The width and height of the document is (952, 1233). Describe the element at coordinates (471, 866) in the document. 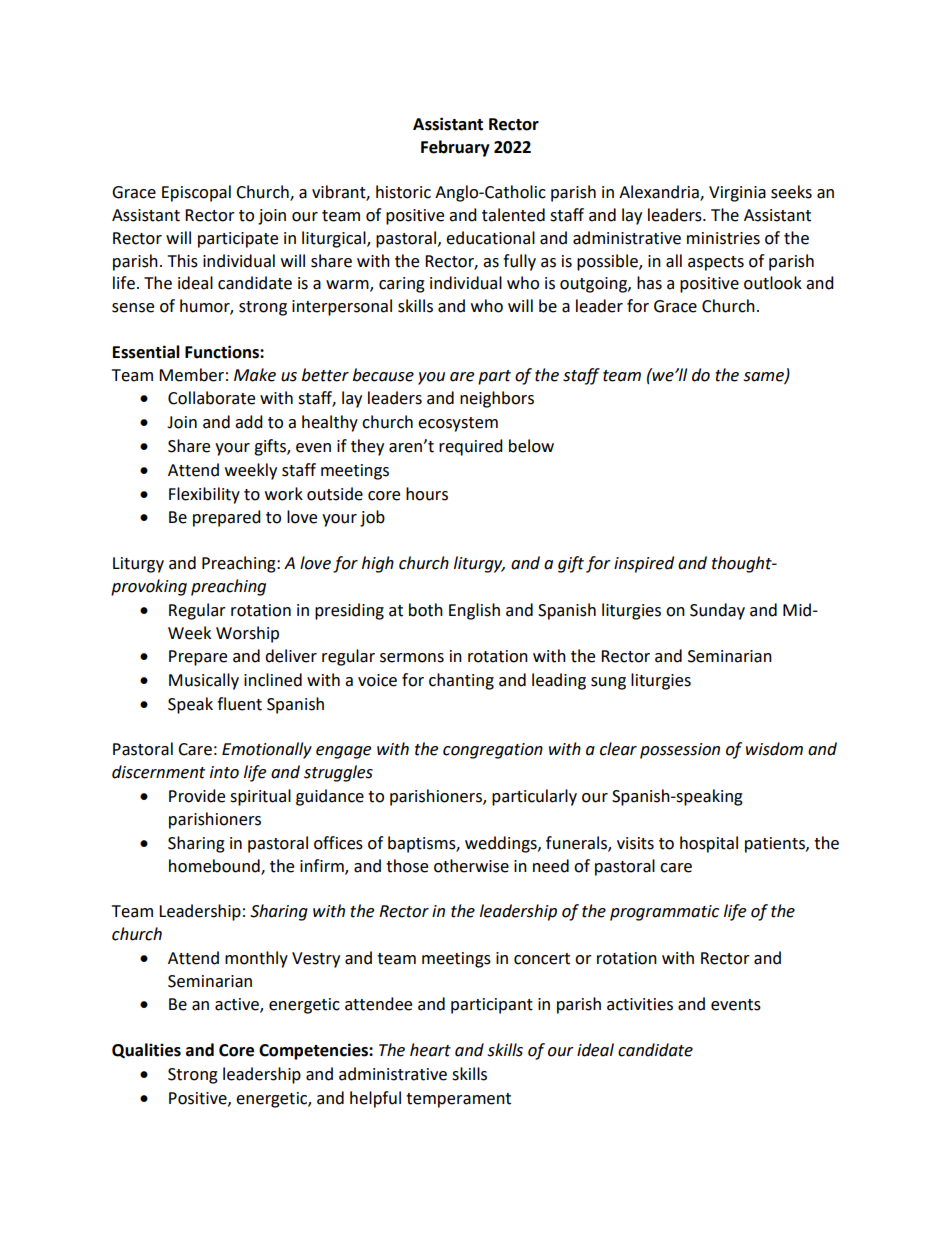

I see `otherwise` at that location.
